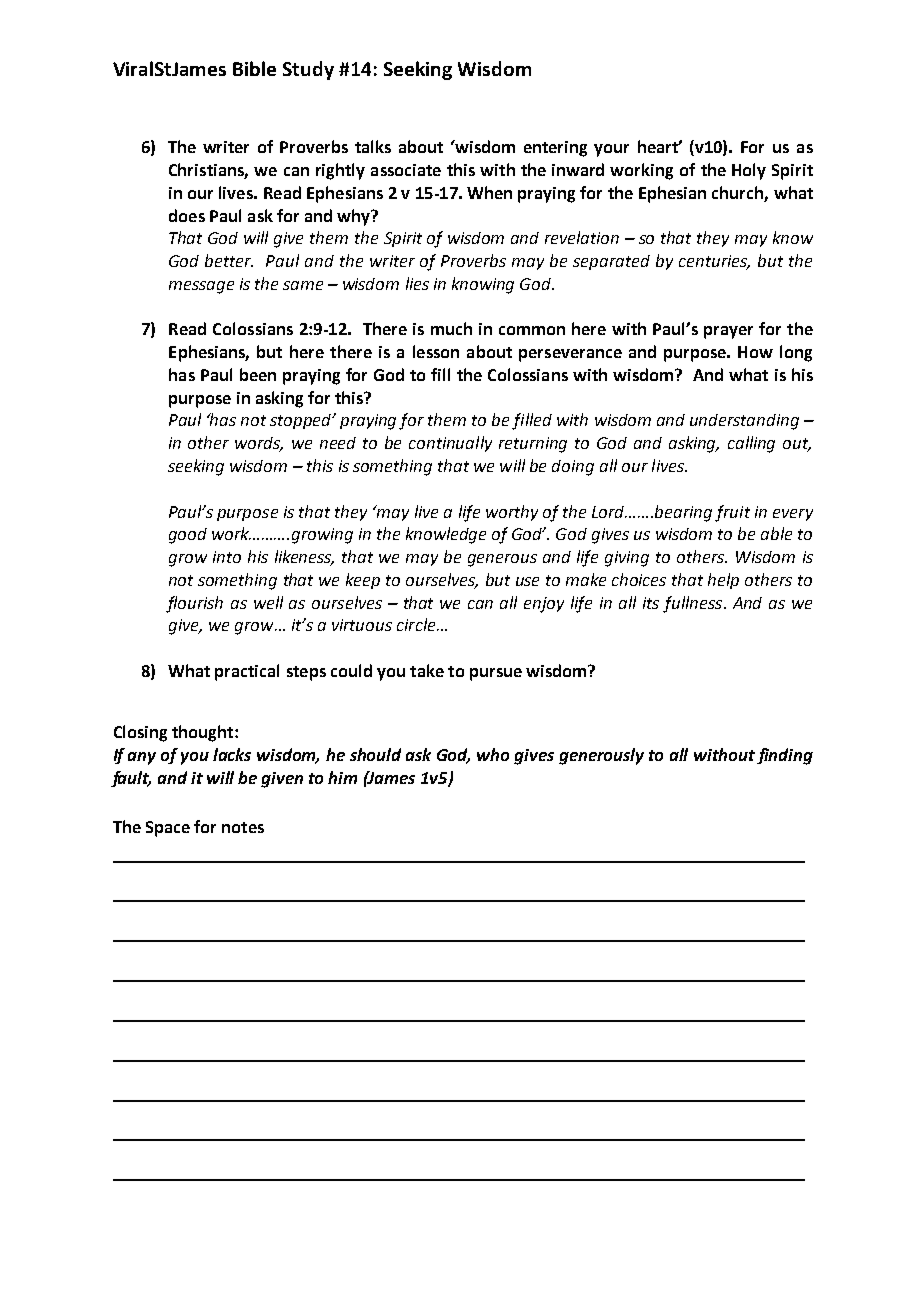 Image resolution: width=924 pixels, height=1308 pixels. I want to click on Holy, so click(749, 171).
